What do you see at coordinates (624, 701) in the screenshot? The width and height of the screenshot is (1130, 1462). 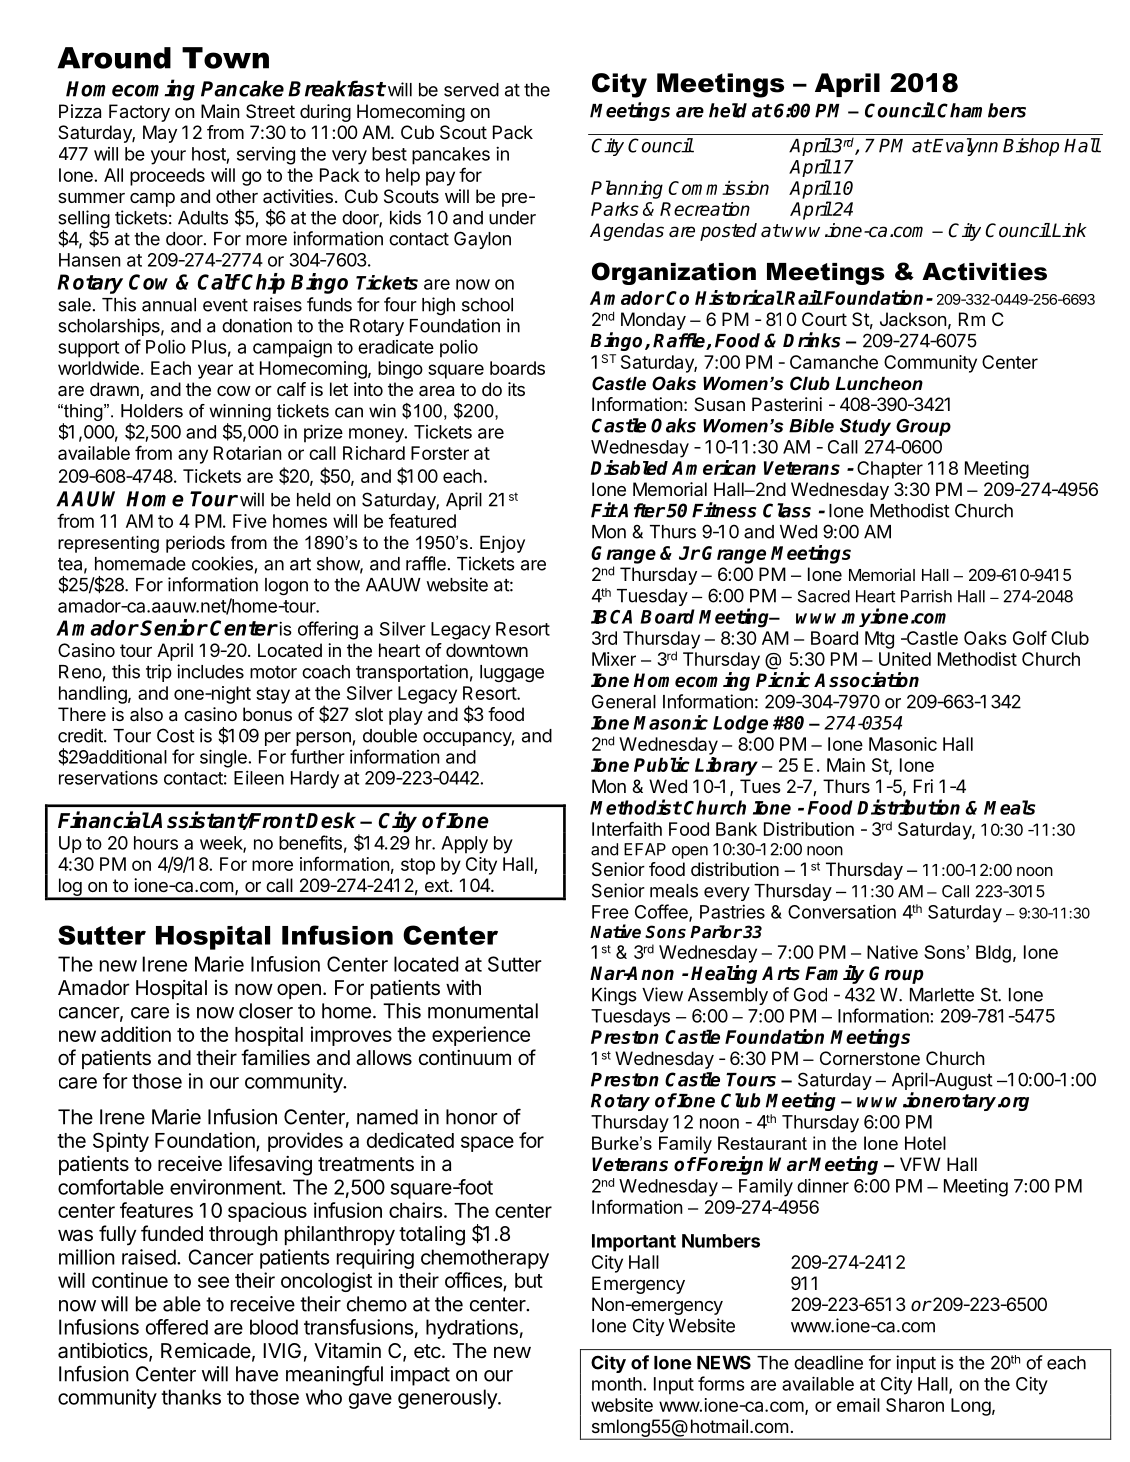 I see `General` at bounding box center [624, 701].
